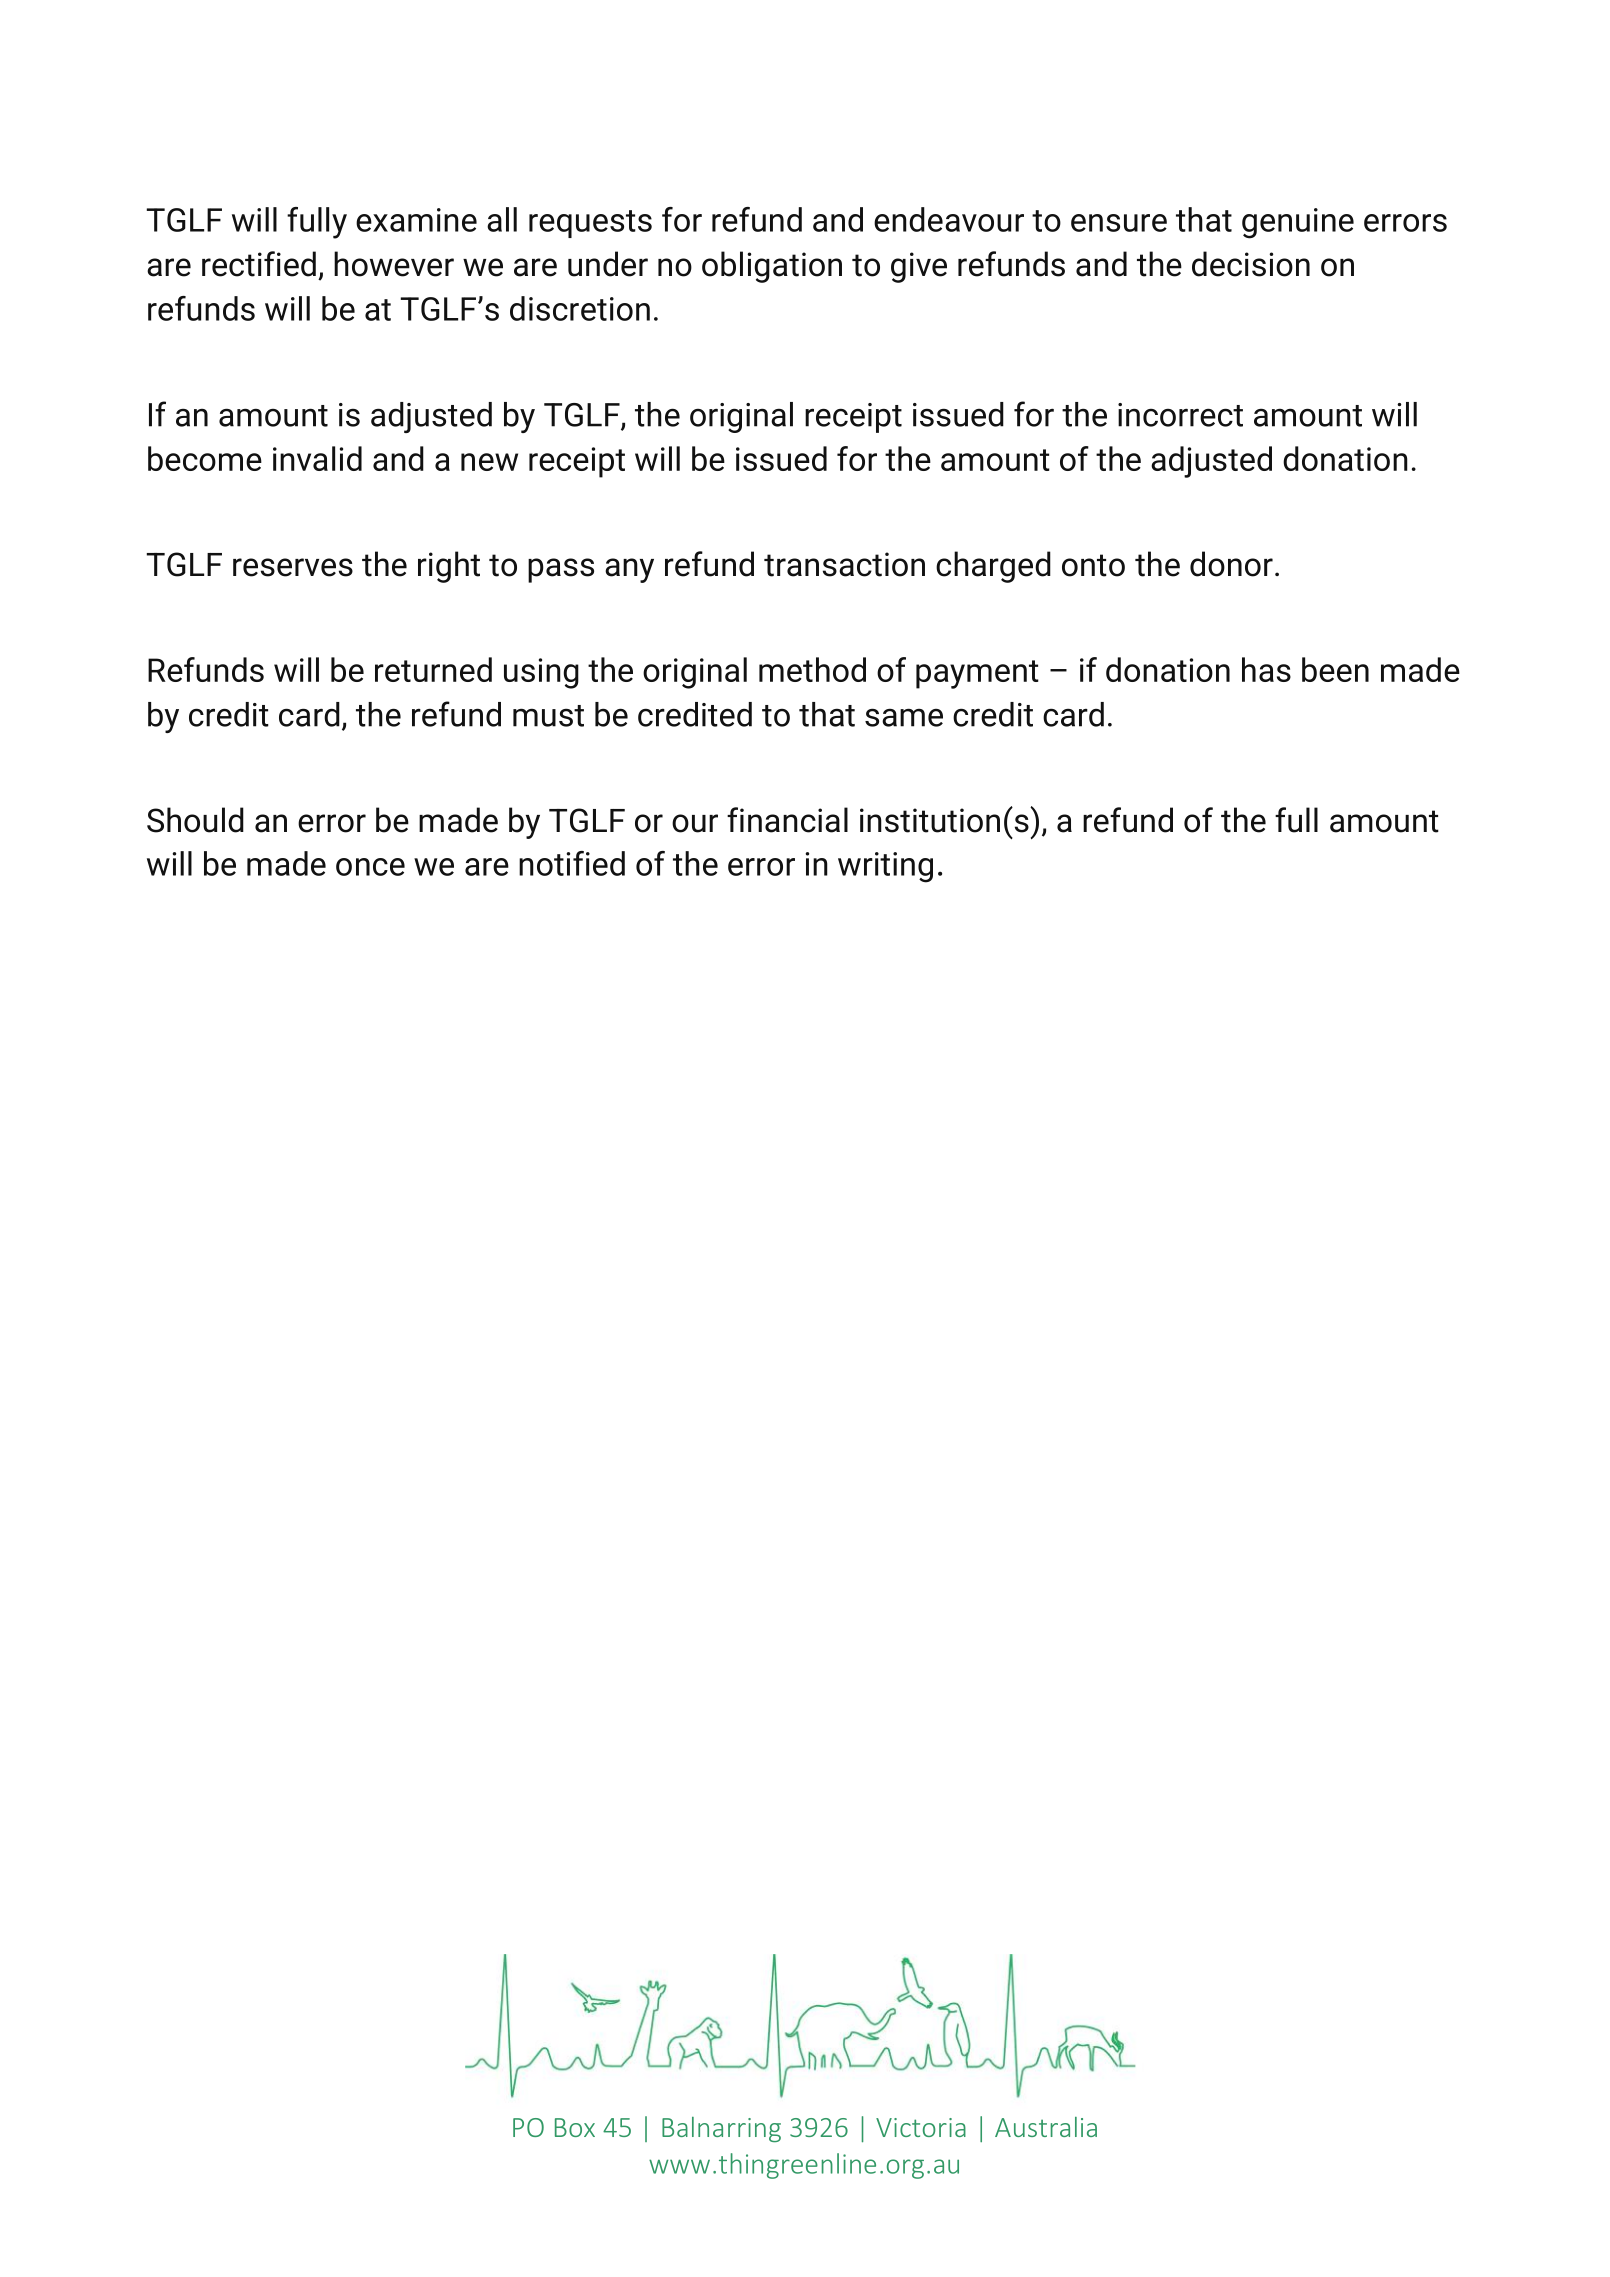  What do you see at coordinates (1266, 669) in the page?
I see `has` at bounding box center [1266, 669].
